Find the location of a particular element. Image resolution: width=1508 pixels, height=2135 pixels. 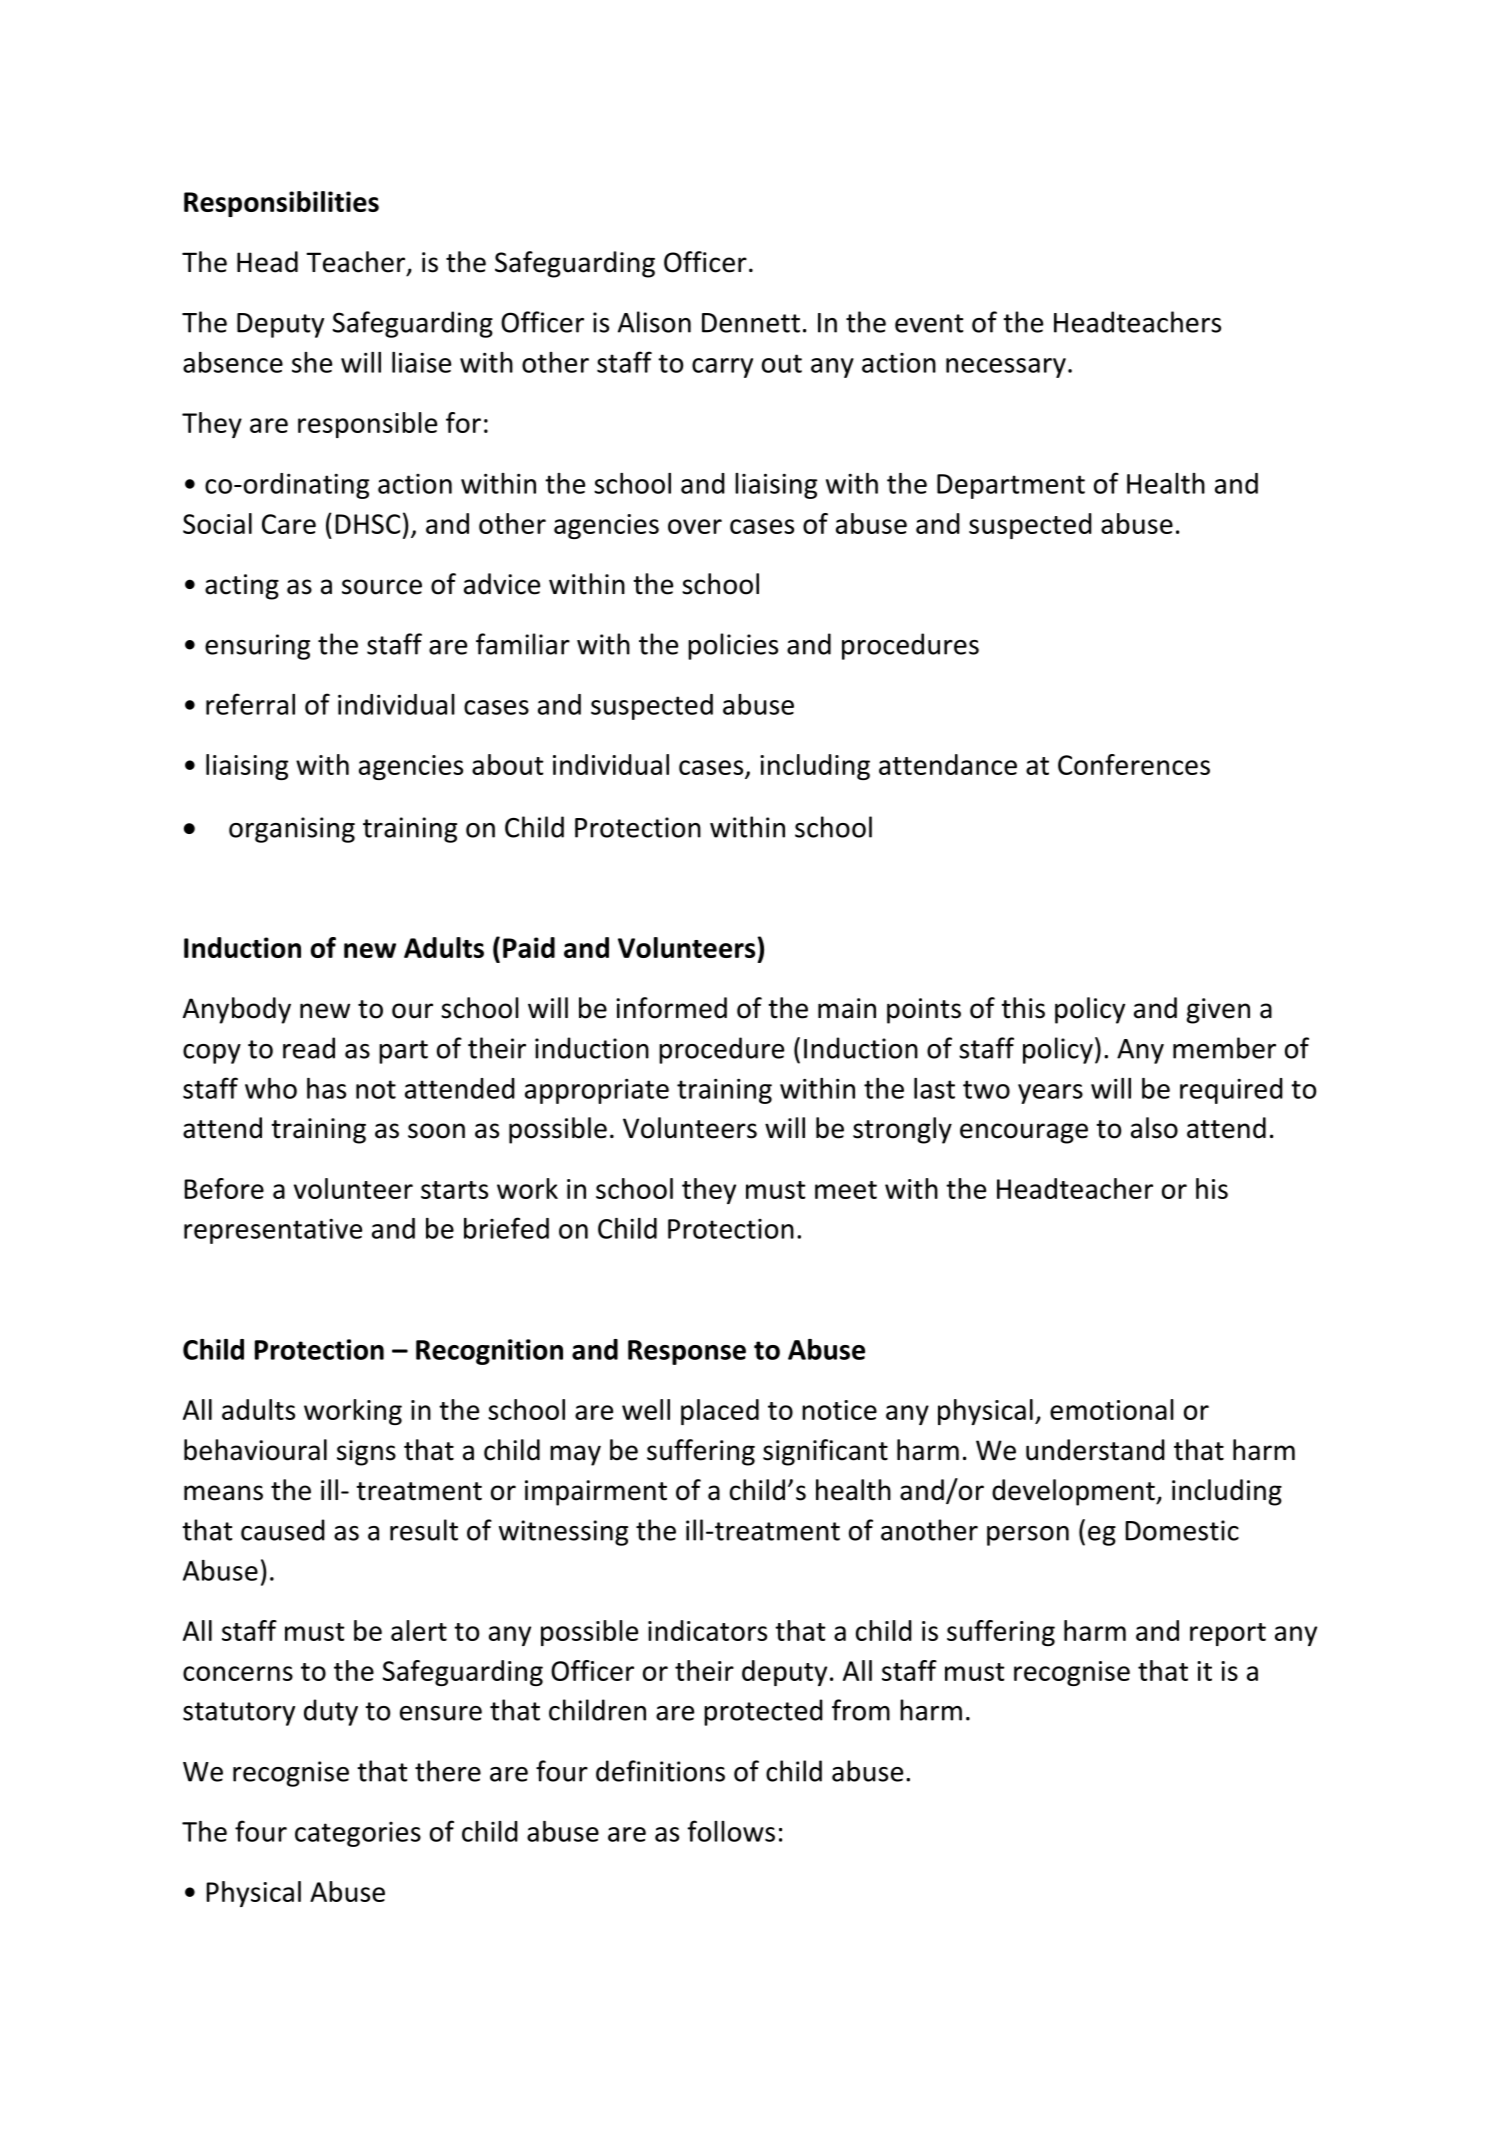

follows is located at coordinates (731, 1831).
